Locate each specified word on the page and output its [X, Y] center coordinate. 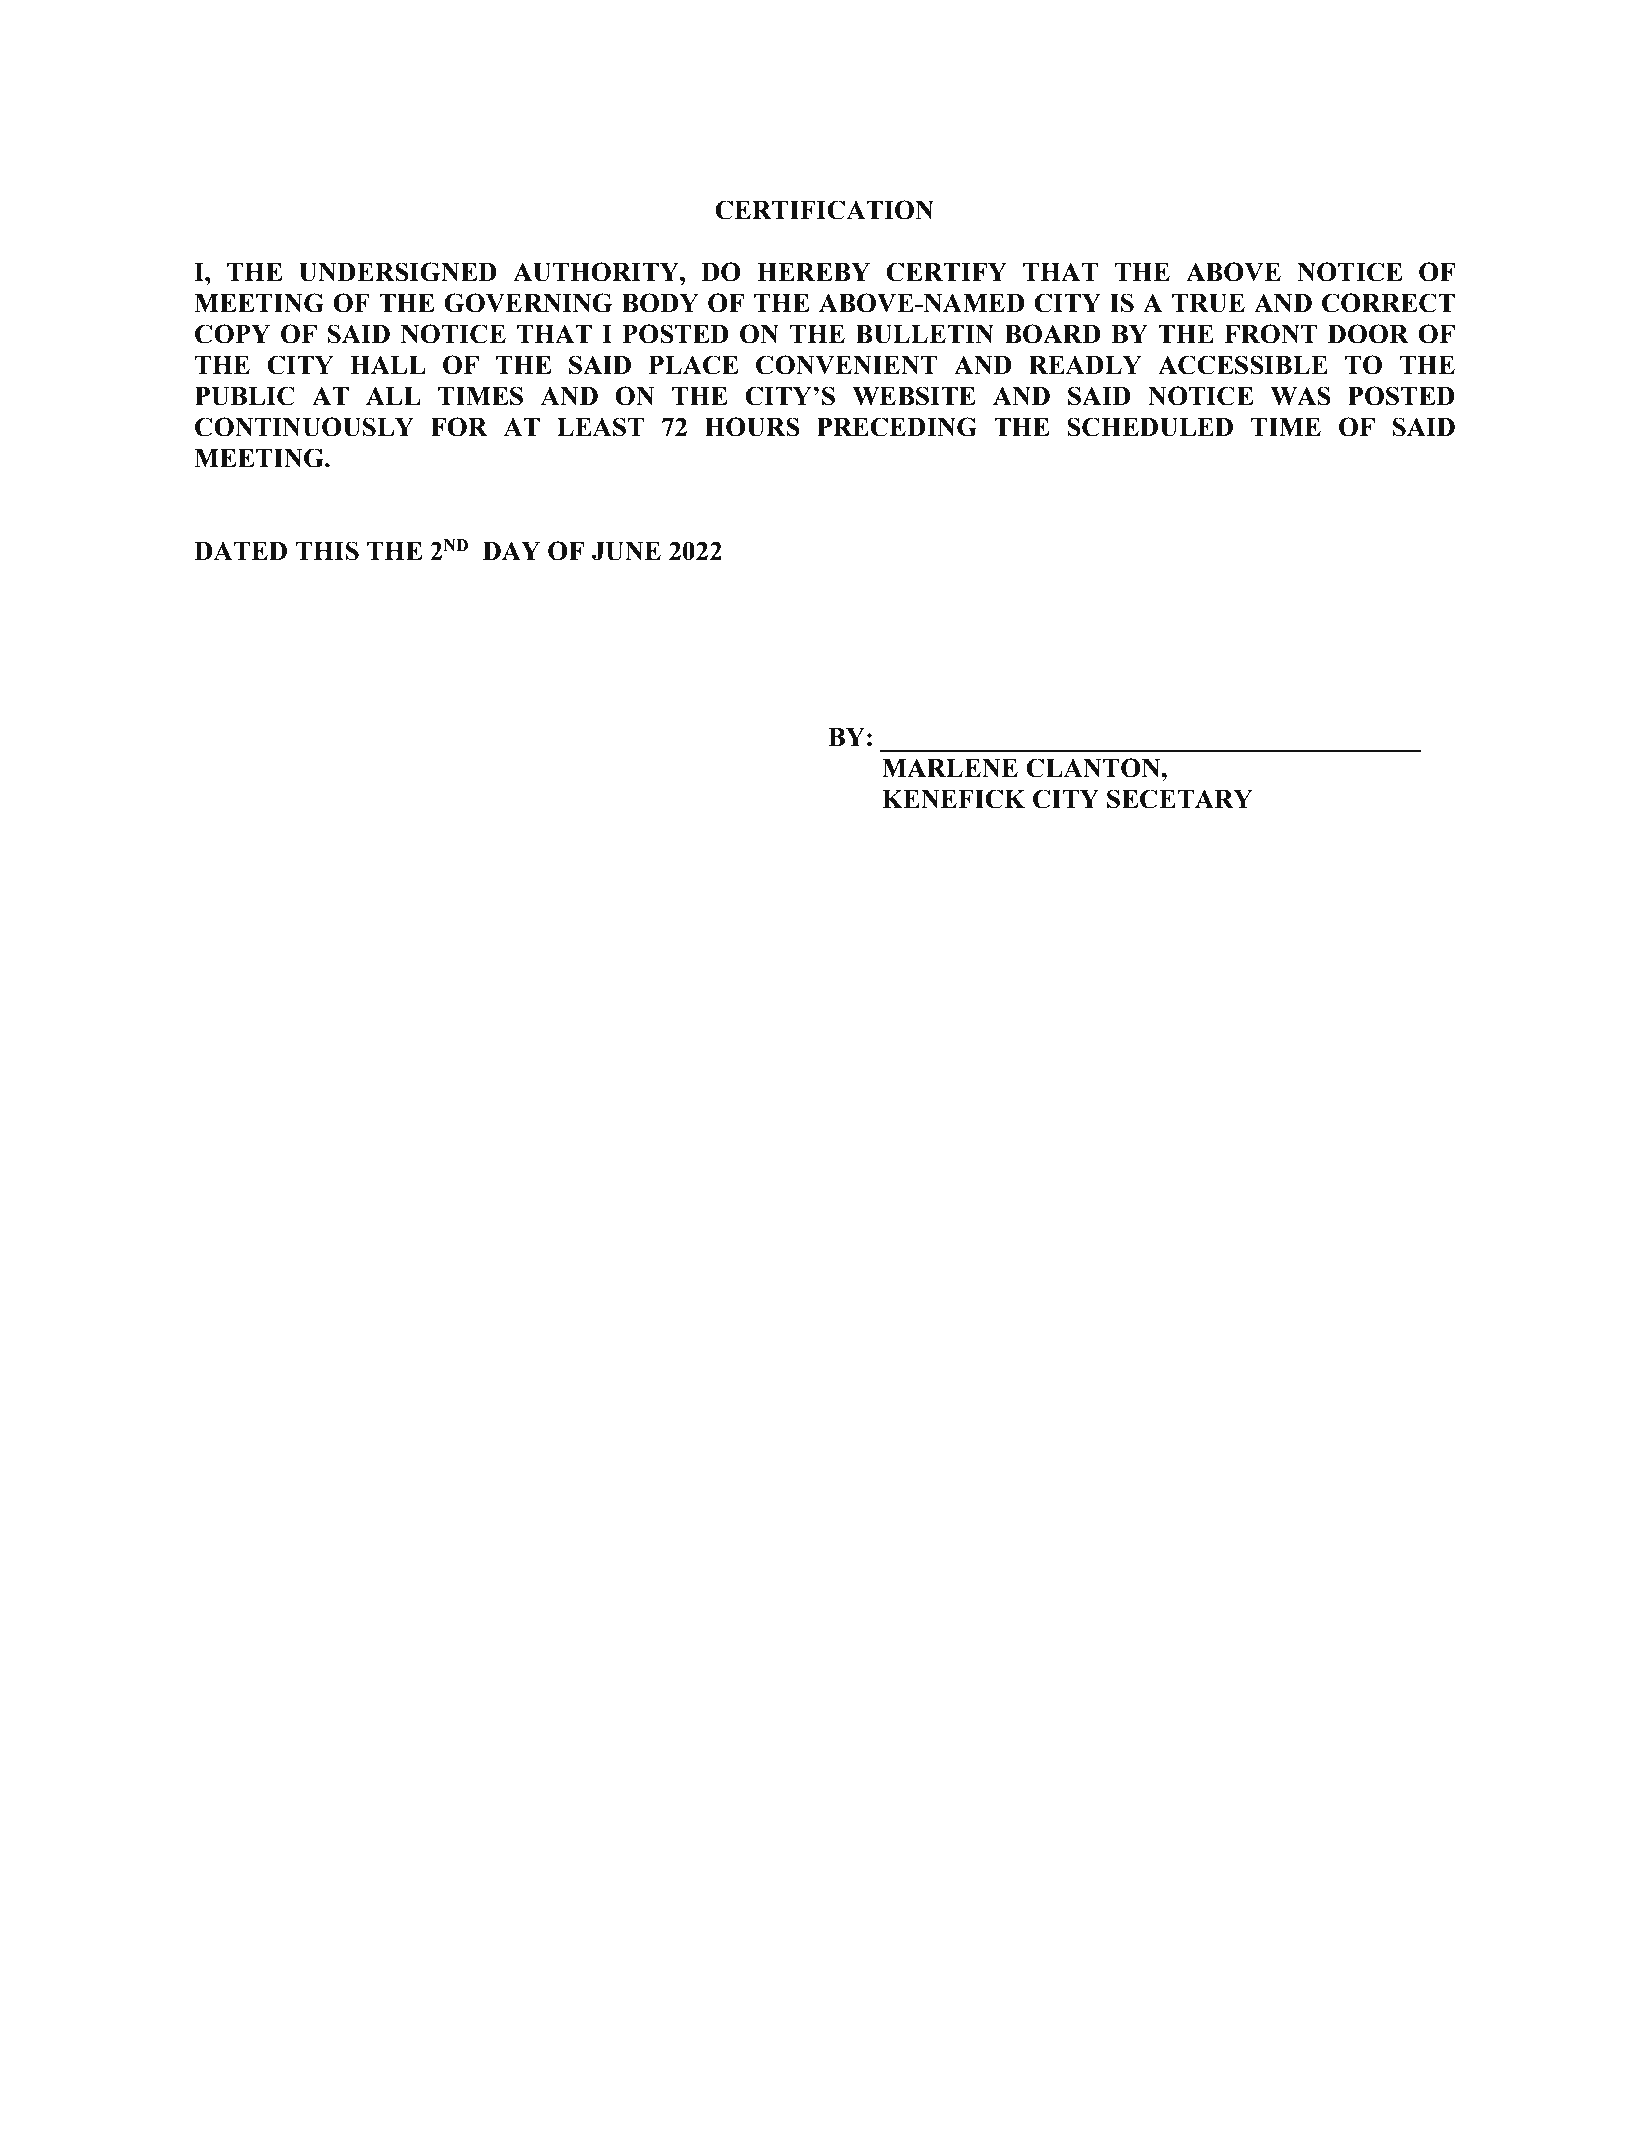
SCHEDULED [1150, 427]
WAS [1300, 396]
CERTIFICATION [824, 210]
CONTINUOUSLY [304, 427]
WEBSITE [913, 396]
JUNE [626, 551]
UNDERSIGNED [398, 272]
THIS [327, 551]
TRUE [1208, 303]
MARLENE [950, 768]
